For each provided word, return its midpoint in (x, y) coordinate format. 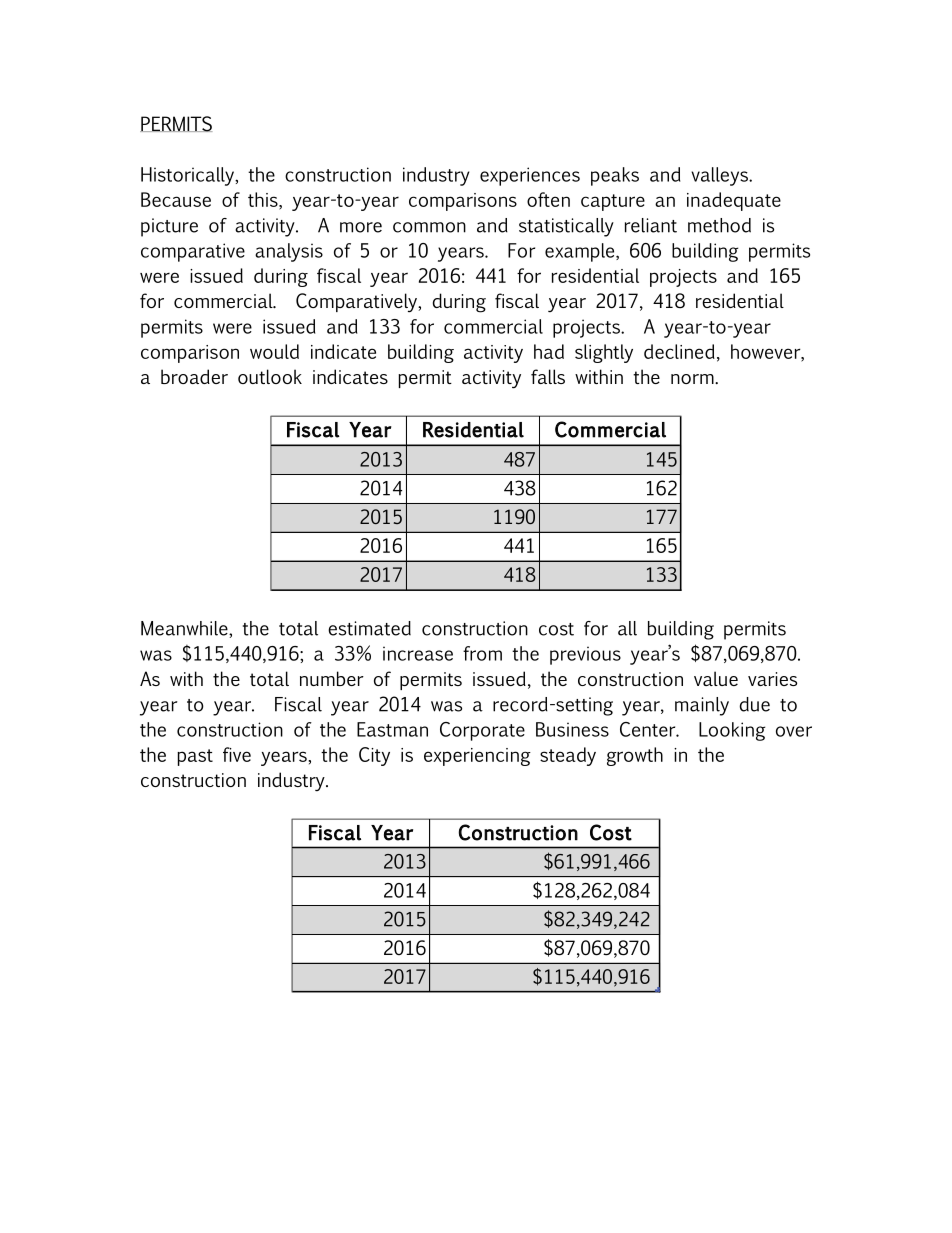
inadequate (734, 201)
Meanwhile (185, 629)
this (264, 199)
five (237, 754)
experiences (530, 176)
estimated (369, 628)
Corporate (482, 731)
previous (585, 655)
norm (693, 379)
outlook (270, 376)
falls (548, 376)
